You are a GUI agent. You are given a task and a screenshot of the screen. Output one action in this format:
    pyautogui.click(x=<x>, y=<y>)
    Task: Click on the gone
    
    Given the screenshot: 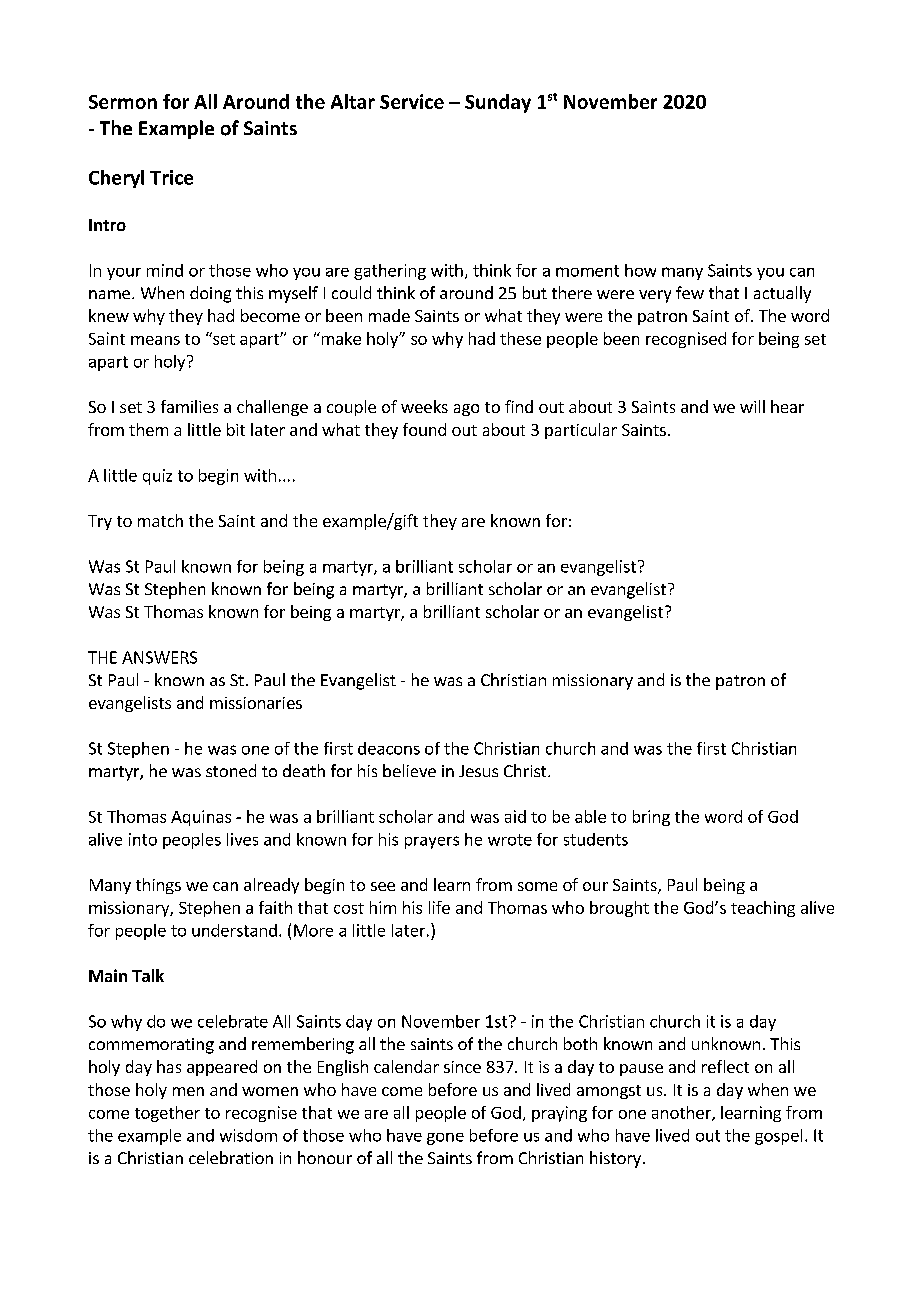 What is the action you would take?
    pyautogui.click(x=445, y=1139)
